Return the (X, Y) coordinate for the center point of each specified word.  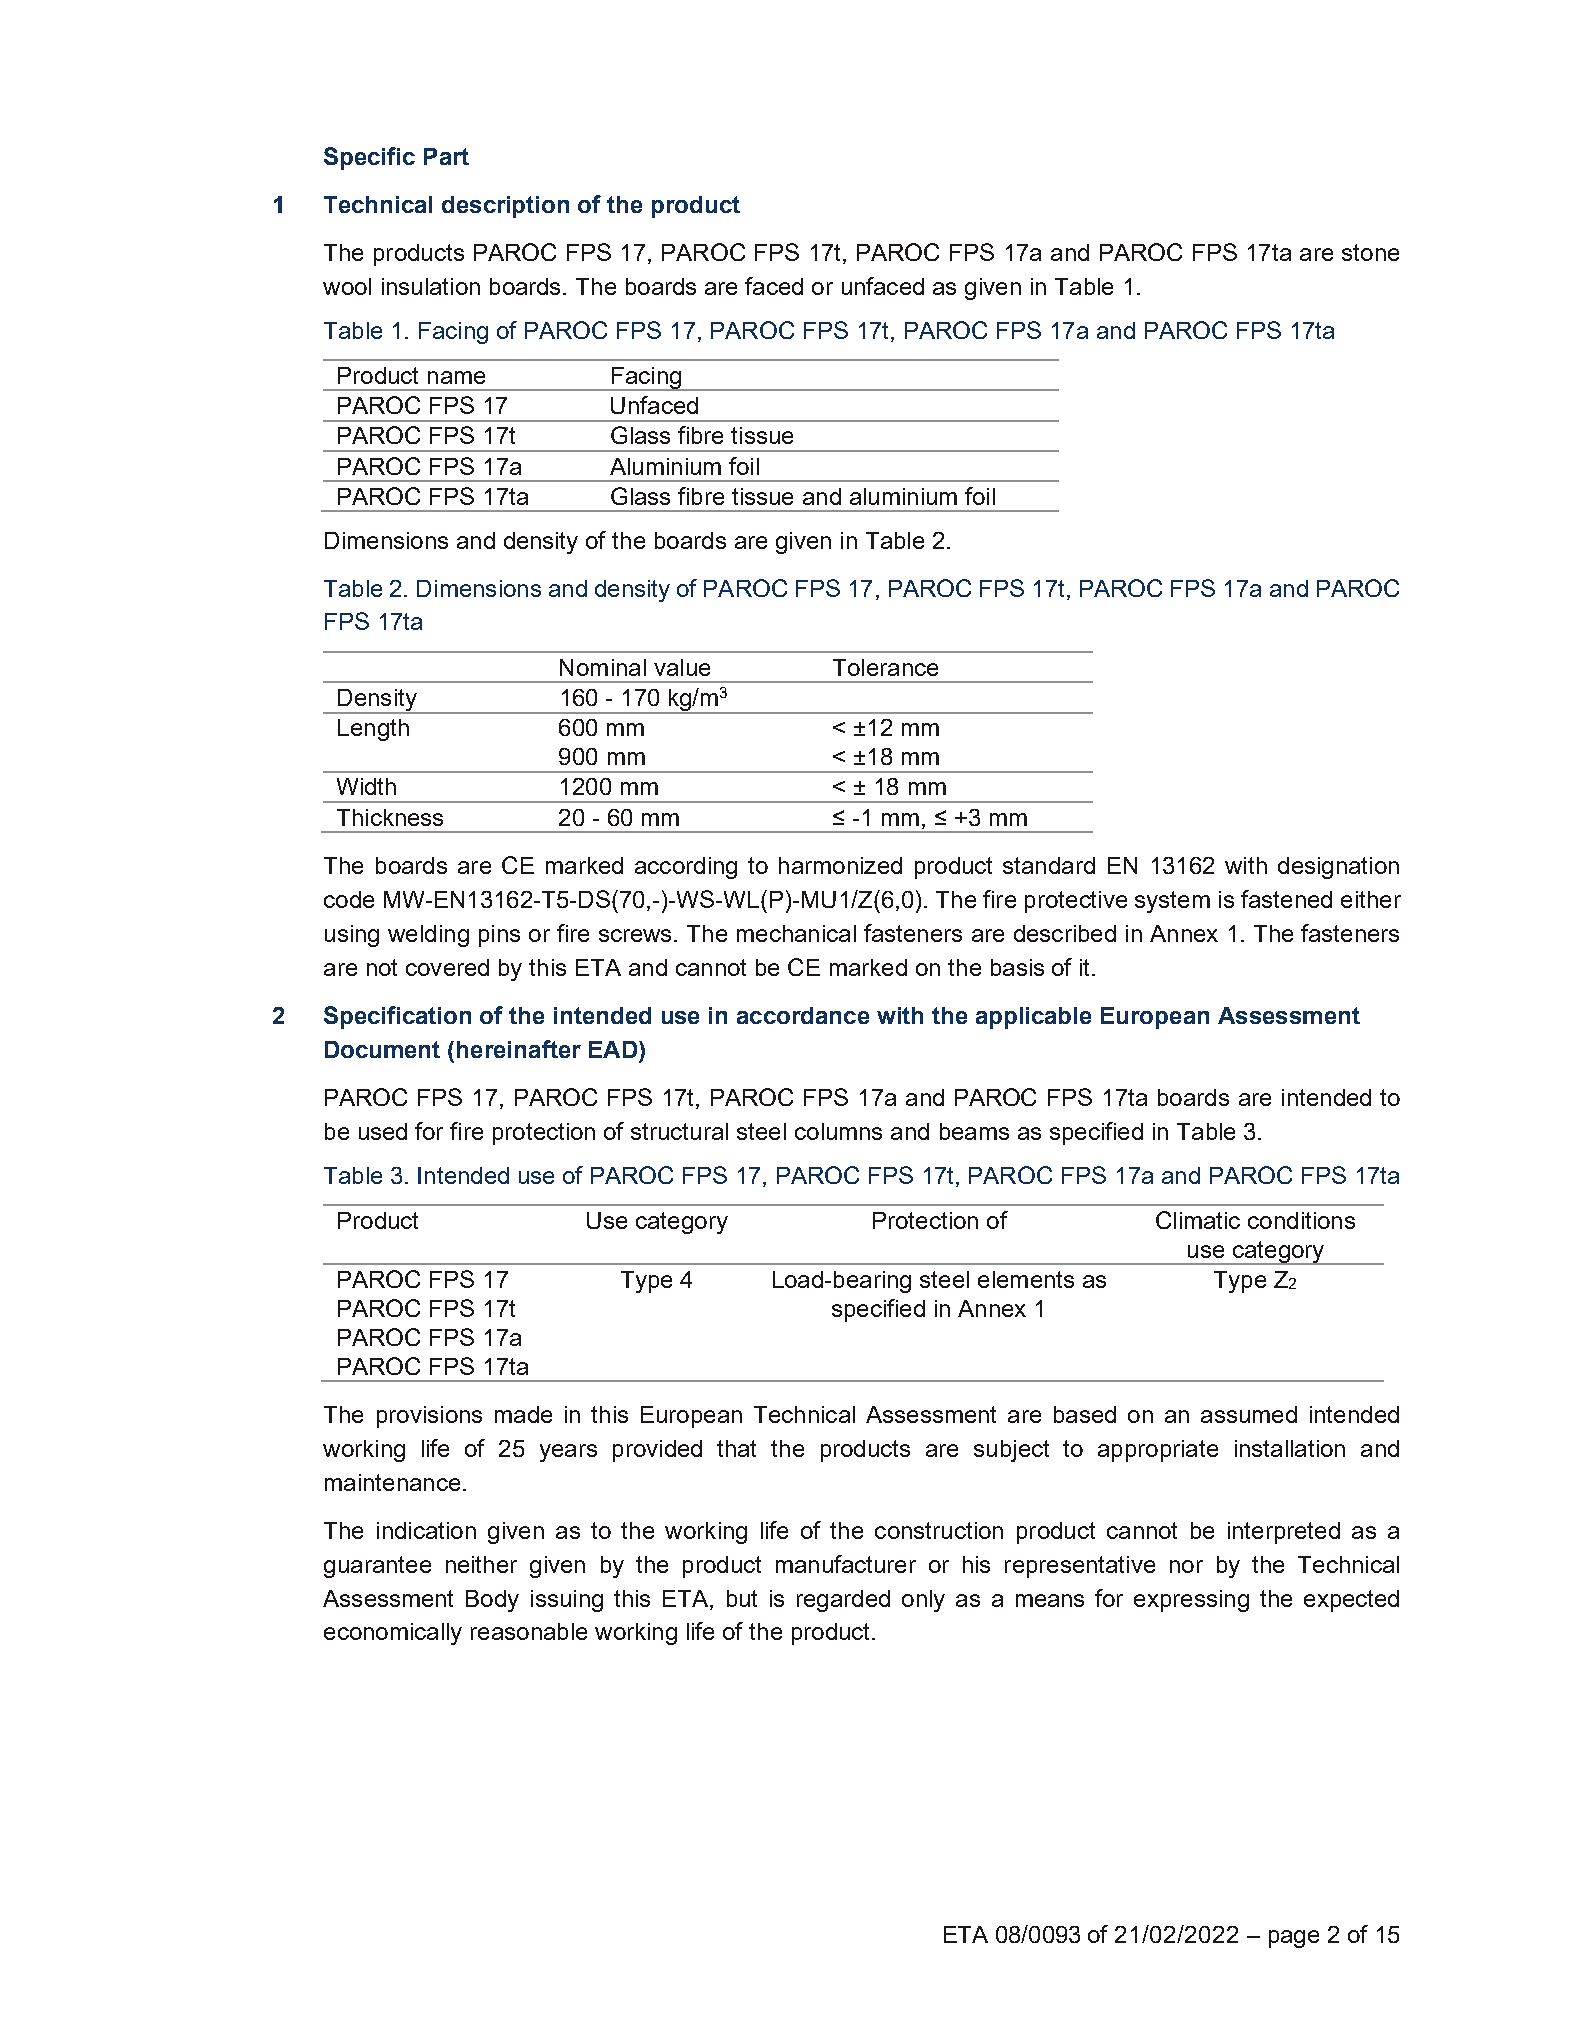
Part (446, 156)
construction (939, 1530)
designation (1338, 868)
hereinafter (519, 1049)
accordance (803, 1015)
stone (1370, 252)
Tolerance (885, 667)
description (505, 207)
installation (1290, 1448)
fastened (1286, 899)
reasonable (529, 1631)
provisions (429, 1417)
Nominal (603, 667)
